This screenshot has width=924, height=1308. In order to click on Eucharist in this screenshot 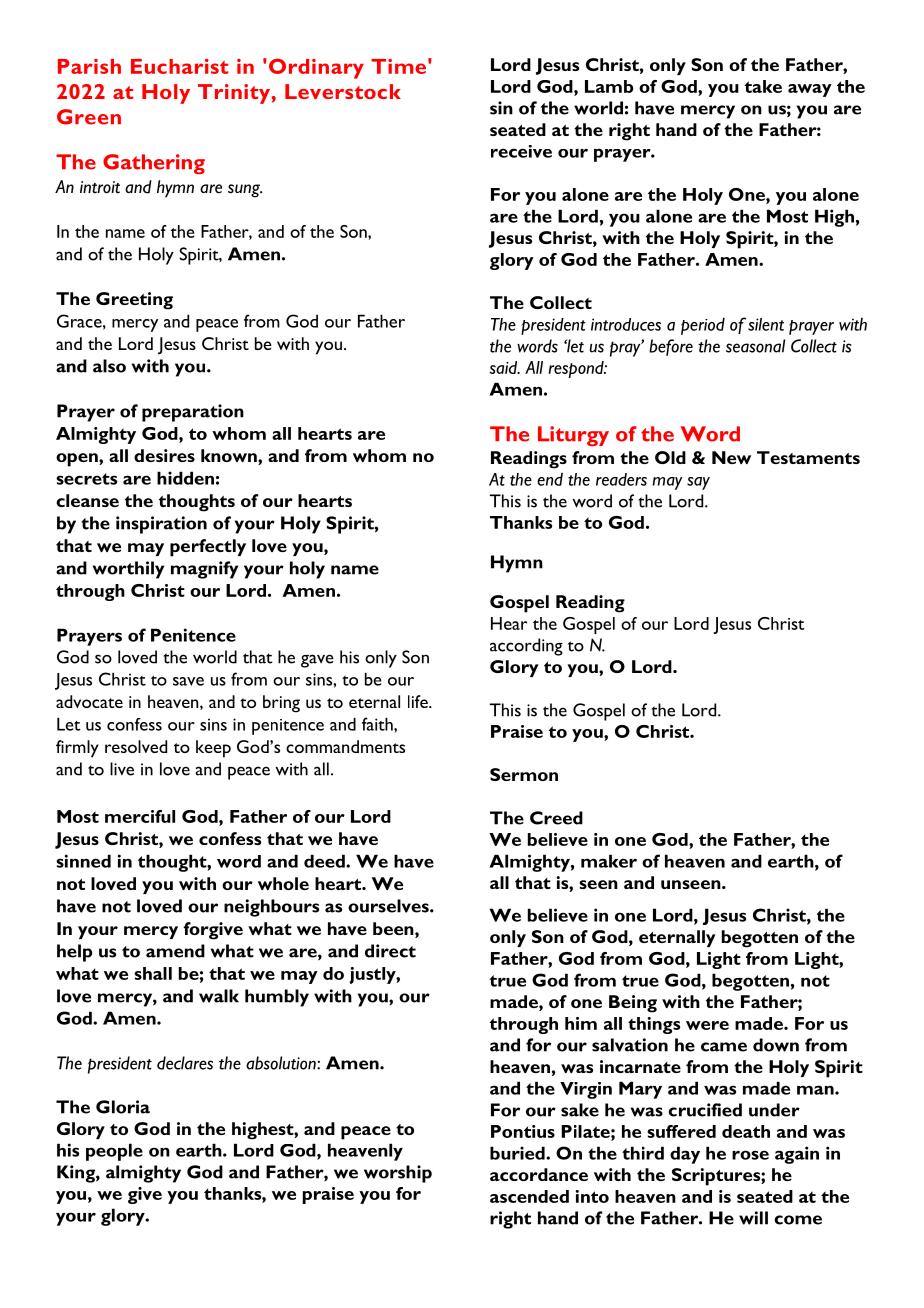, I will do `click(179, 66)`.
